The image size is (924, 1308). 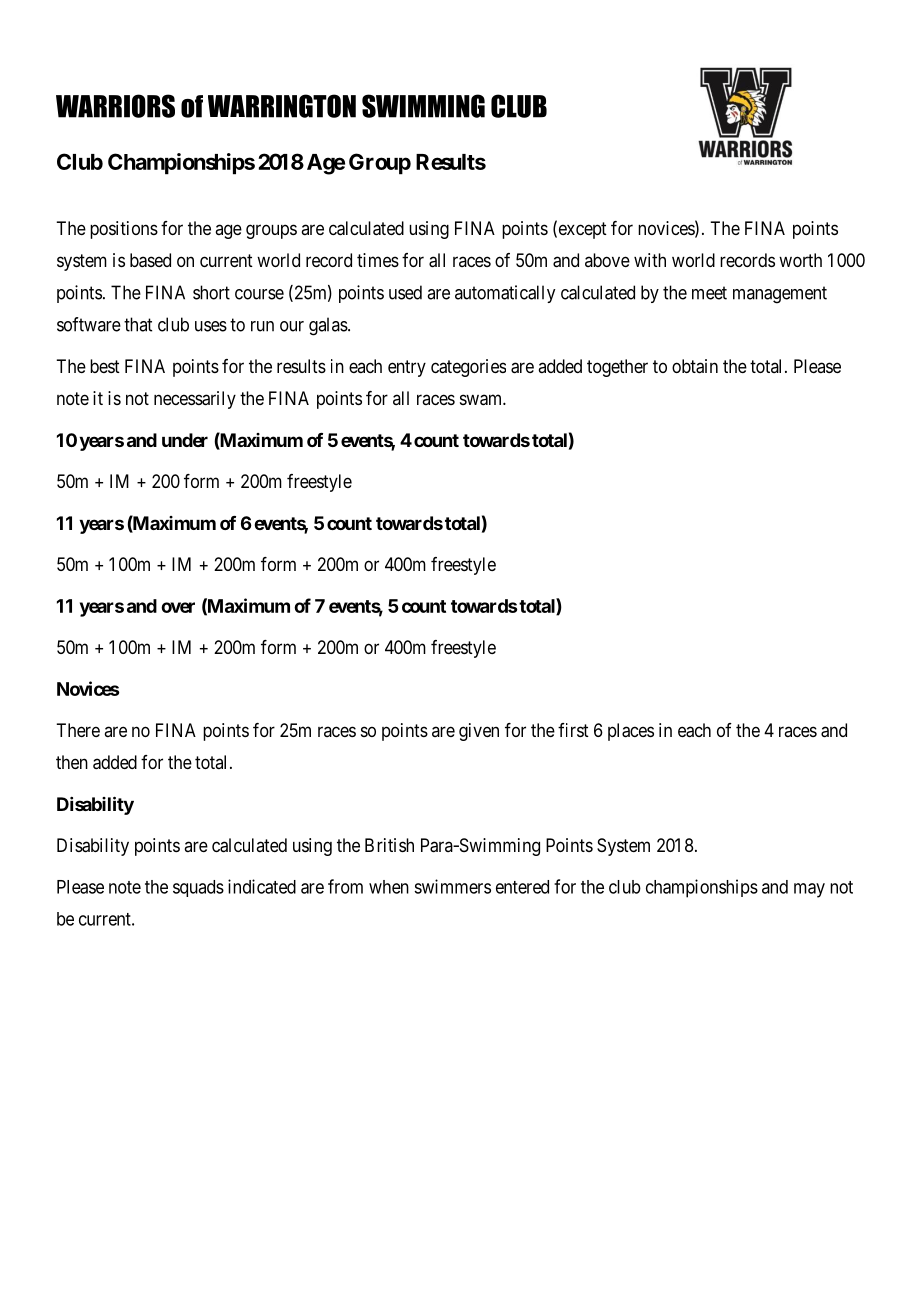 What do you see at coordinates (198, 888) in the screenshot?
I see `squads` at bounding box center [198, 888].
